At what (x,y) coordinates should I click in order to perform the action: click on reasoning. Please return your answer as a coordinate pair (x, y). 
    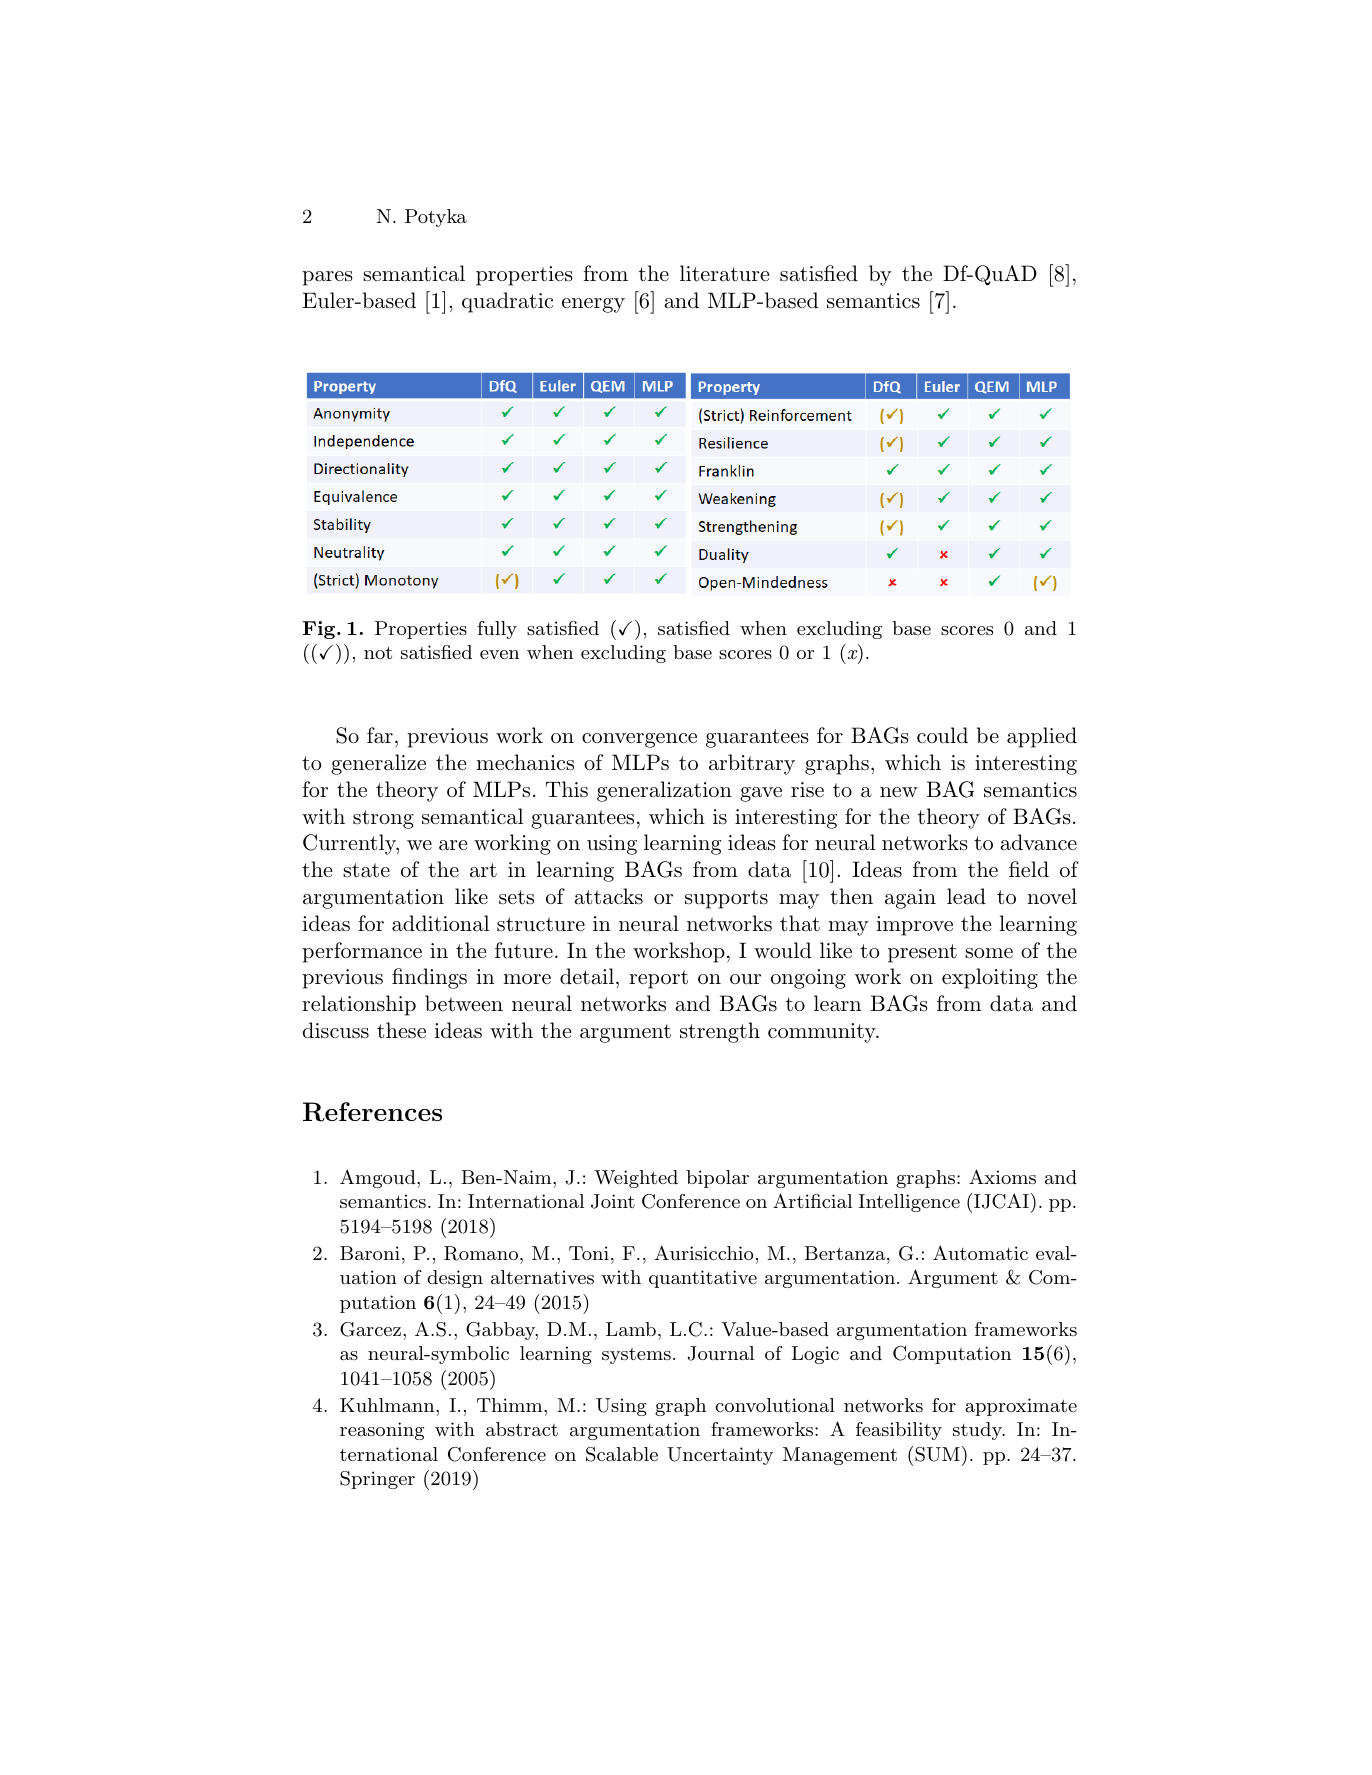
    Looking at the image, I should click on (382, 1431).
